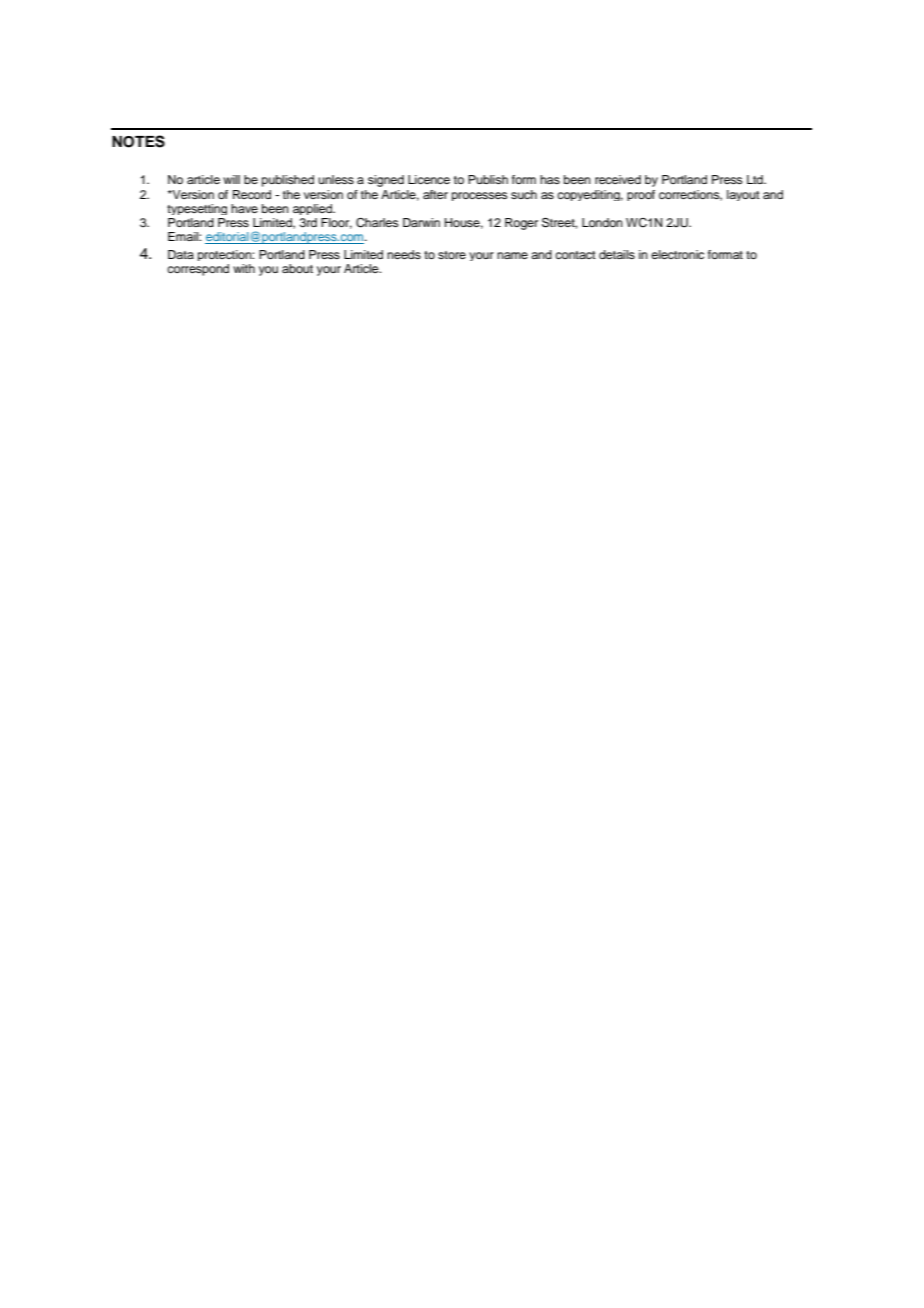 The width and height of the image is (924, 1308). I want to click on electronic, so click(677, 254).
